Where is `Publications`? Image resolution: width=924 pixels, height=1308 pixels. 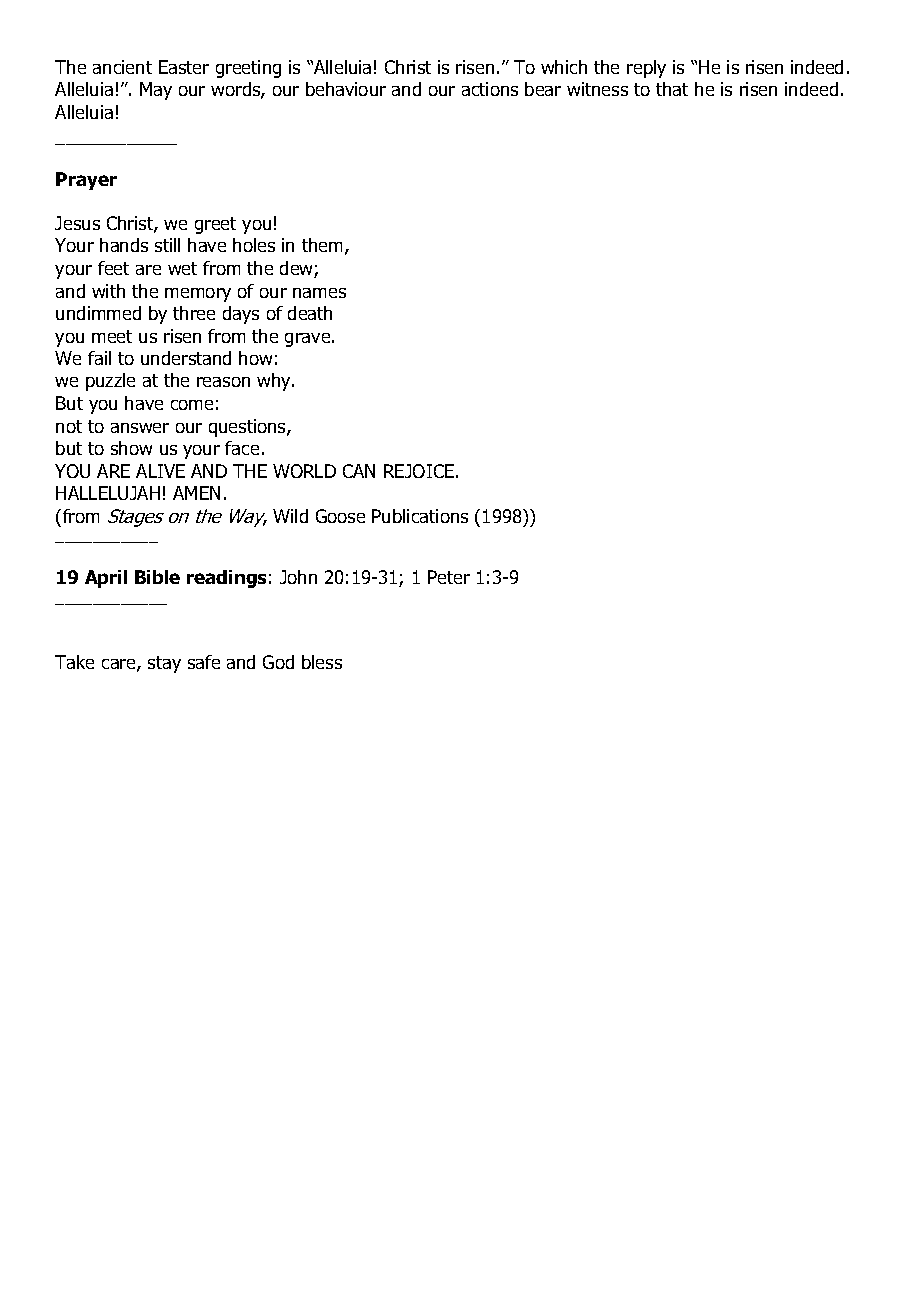 Publications is located at coordinates (420, 516).
